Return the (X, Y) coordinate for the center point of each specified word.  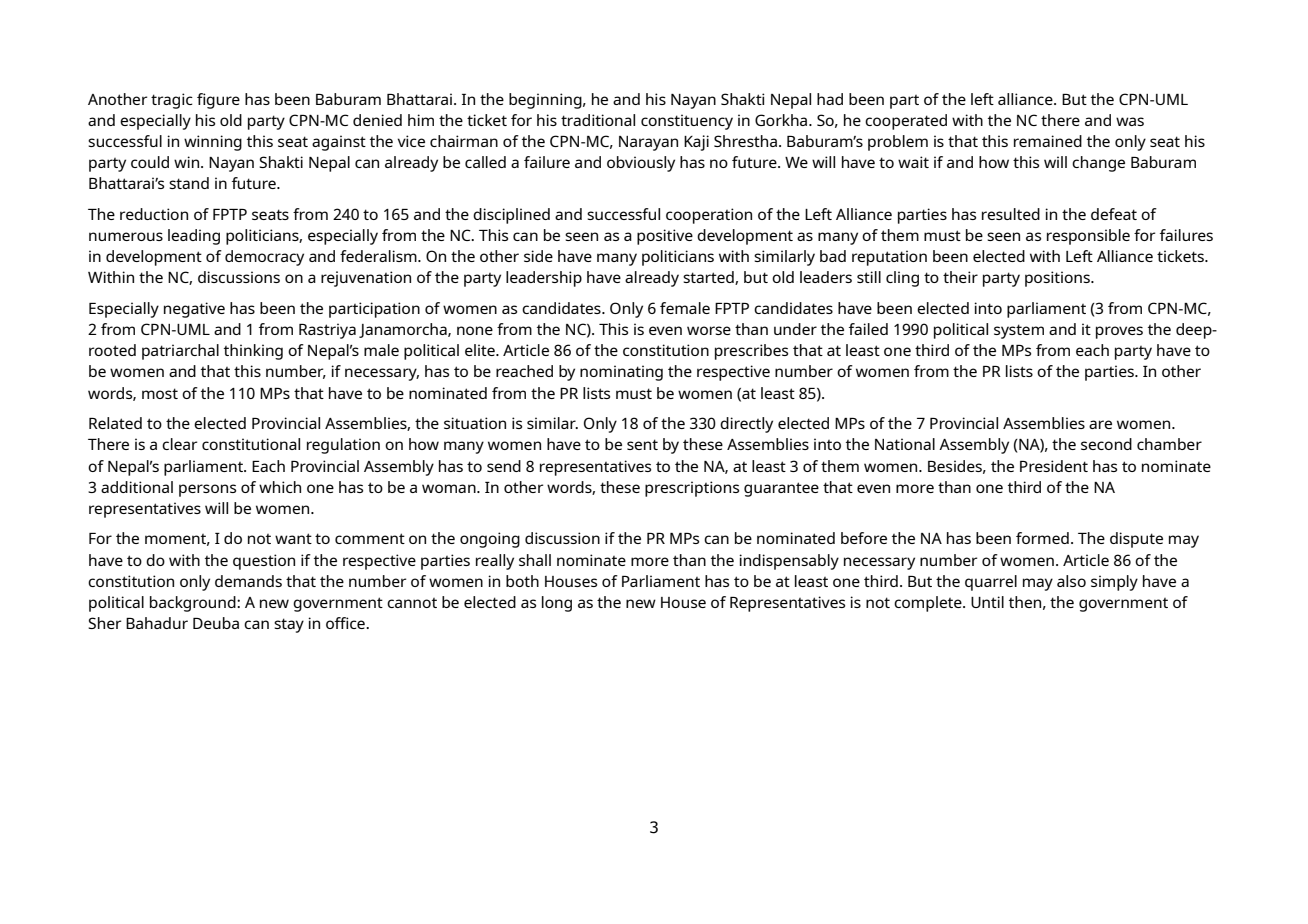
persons (207, 490)
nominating (621, 373)
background (194, 604)
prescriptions (692, 489)
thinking (253, 352)
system (1019, 331)
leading (194, 237)
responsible (1088, 237)
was (1130, 121)
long (557, 604)
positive (665, 237)
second (1106, 444)
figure (218, 101)
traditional (598, 120)
